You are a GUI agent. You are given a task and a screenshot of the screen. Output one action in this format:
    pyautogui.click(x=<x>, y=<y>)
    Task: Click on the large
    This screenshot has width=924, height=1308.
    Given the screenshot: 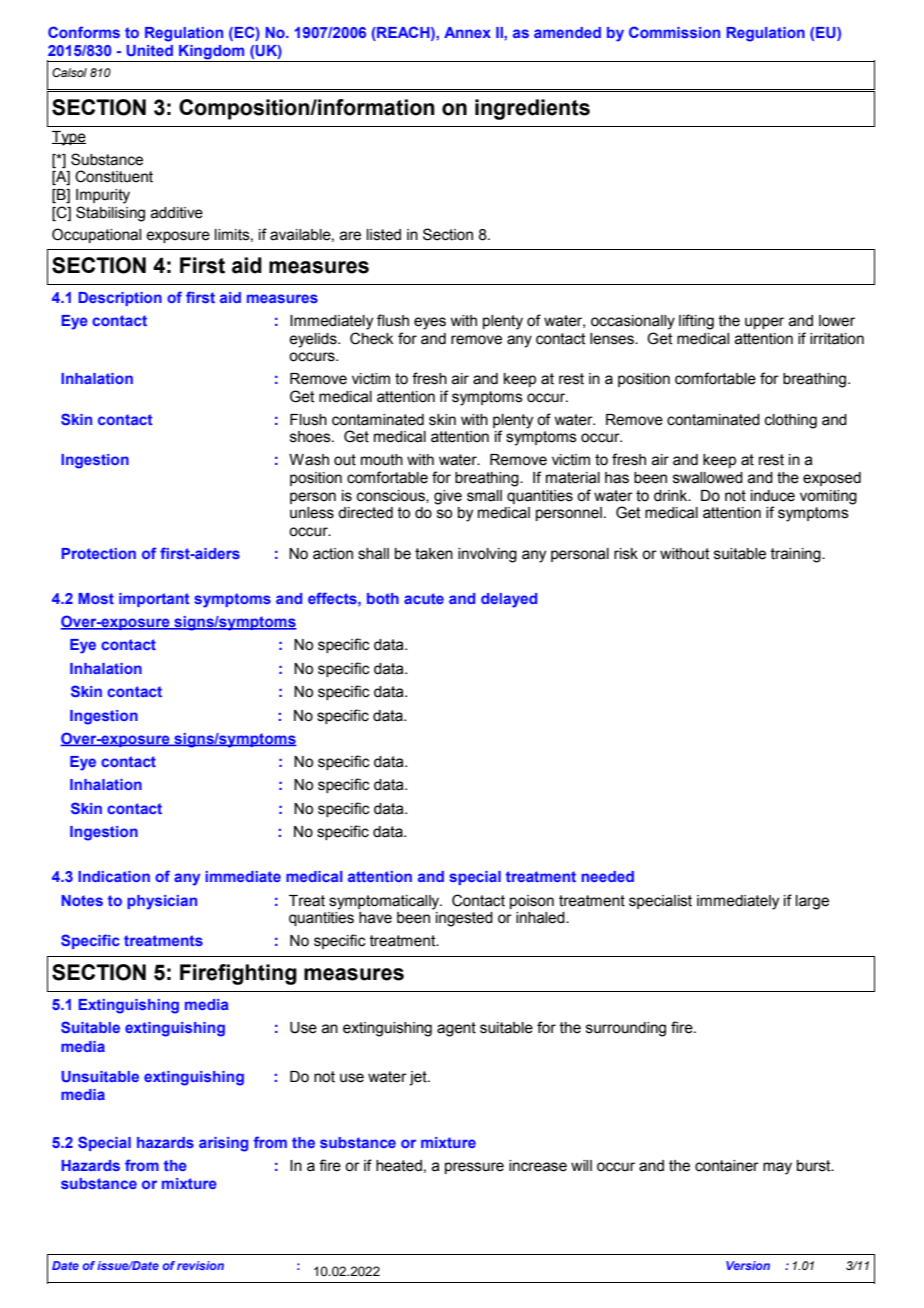 What is the action you would take?
    pyautogui.click(x=812, y=902)
